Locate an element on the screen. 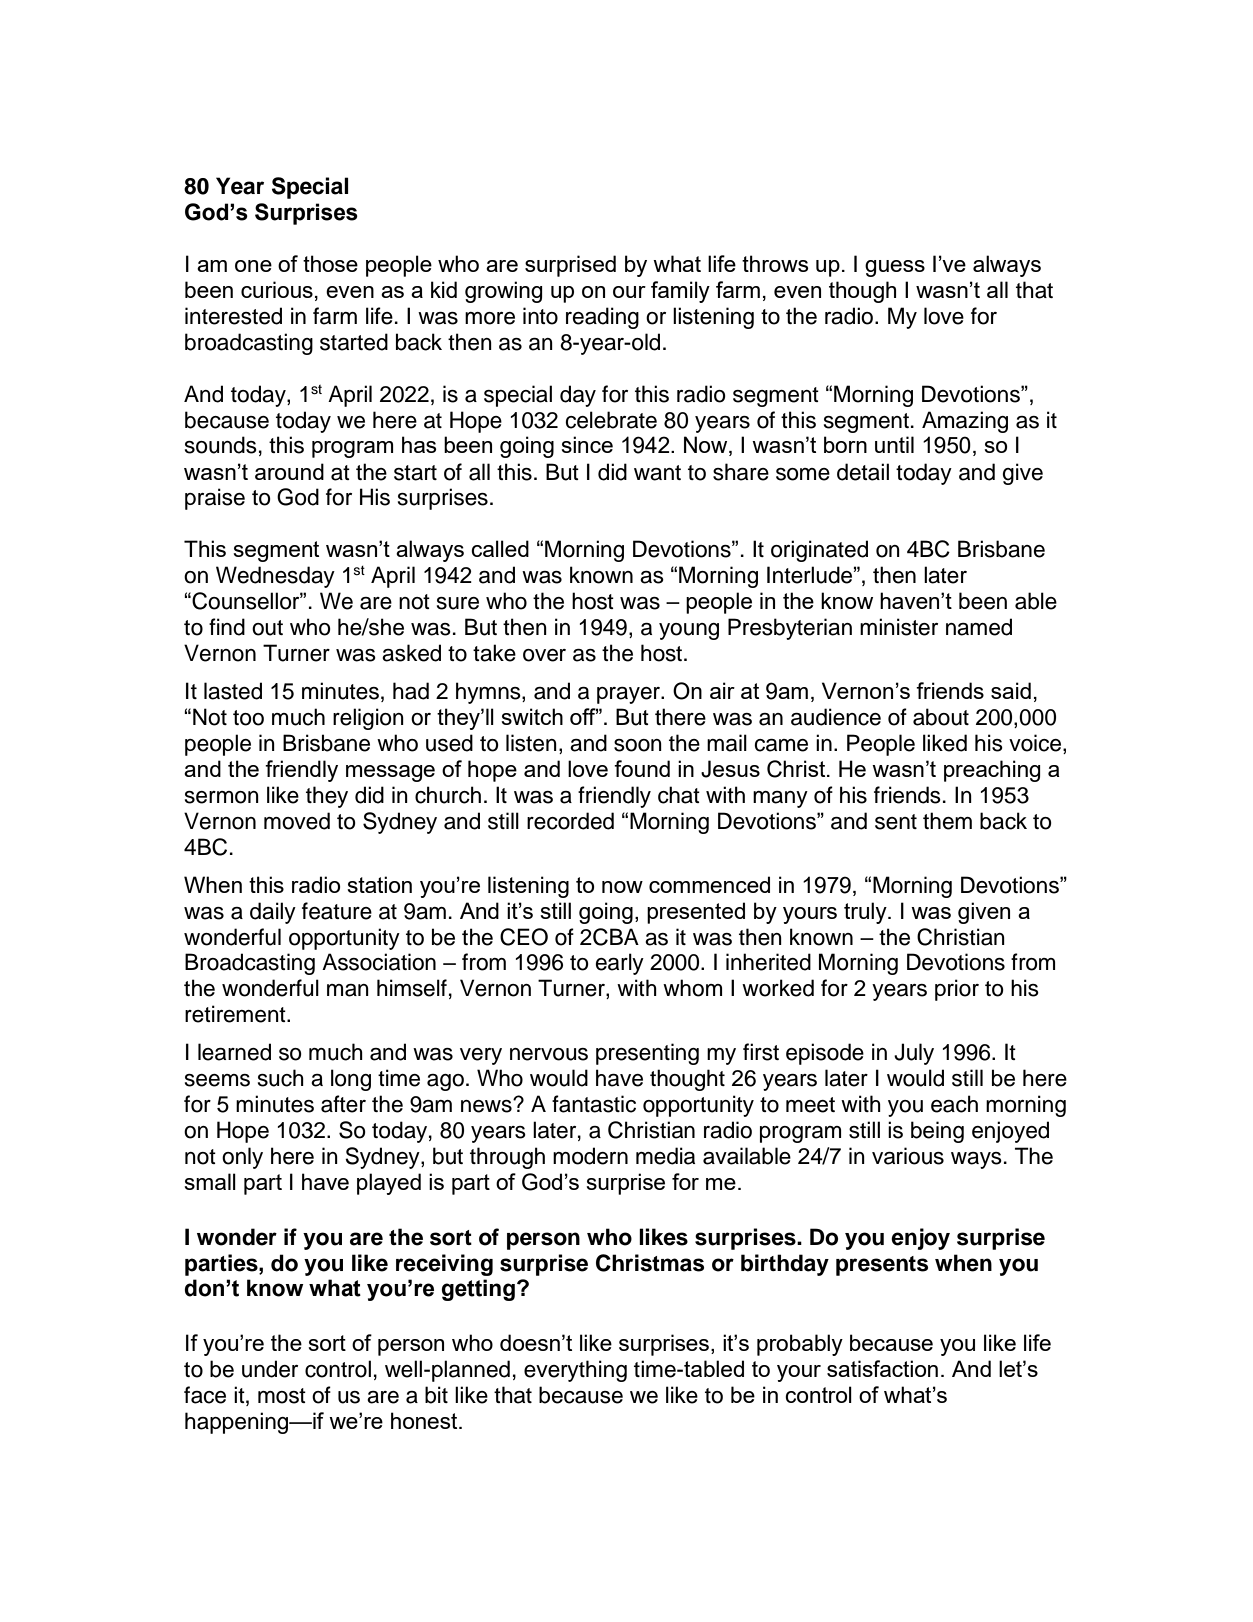 Image resolution: width=1253 pixels, height=1622 pixels. most is located at coordinates (282, 1396).
